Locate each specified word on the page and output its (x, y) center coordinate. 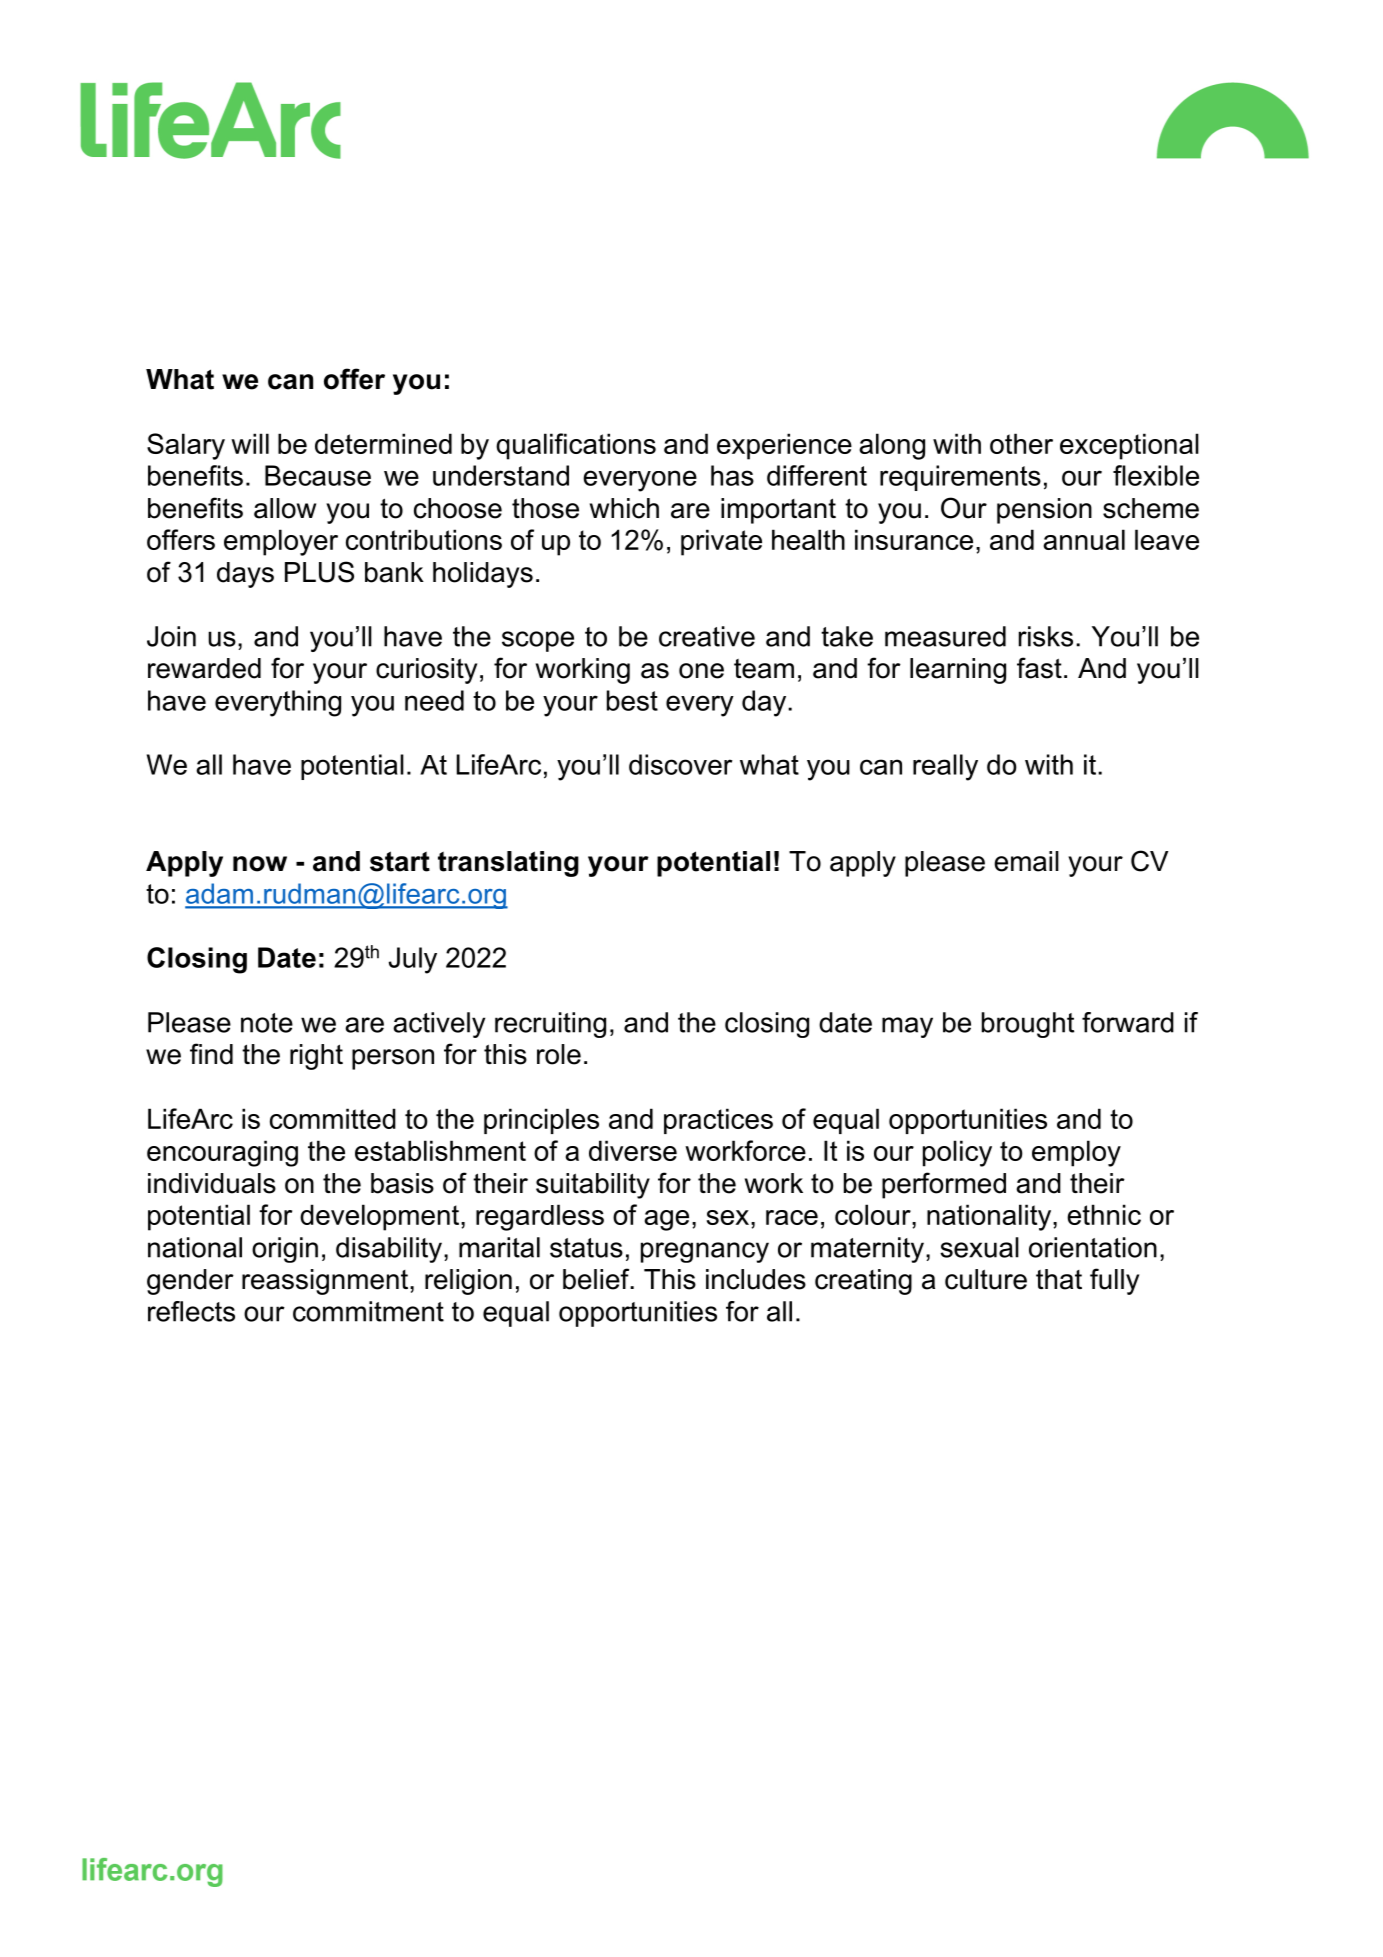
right (316, 1057)
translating (508, 864)
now (260, 864)
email (1026, 861)
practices (718, 1121)
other (1021, 443)
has (732, 475)
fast (1039, 668)
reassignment (325, 1282)
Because (318, 475)
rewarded (204, 668)
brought (1028, 1025)
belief (597, 1279)
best (632, 700)
